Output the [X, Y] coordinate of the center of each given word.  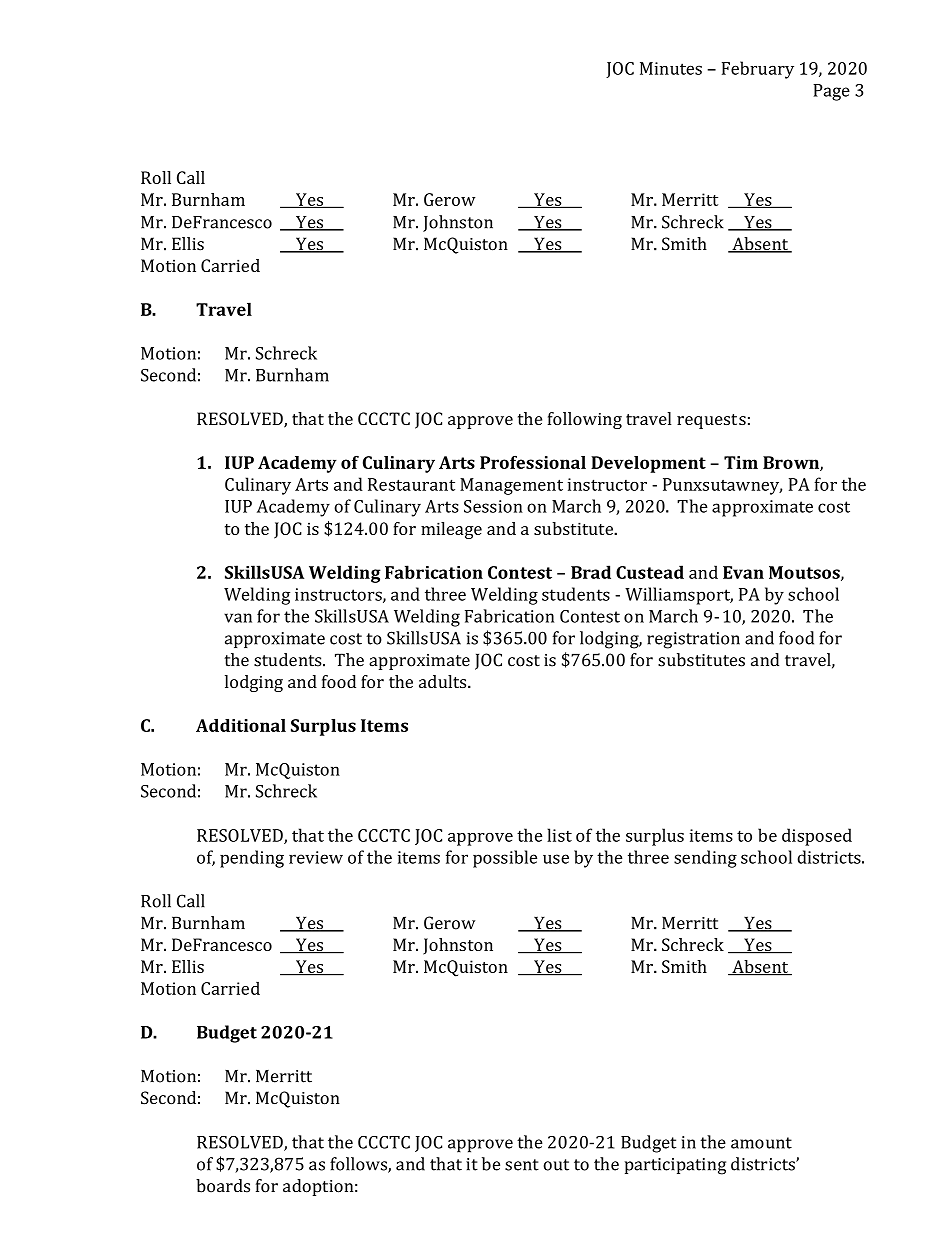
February [758, 70]
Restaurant [411, 484]
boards [223, 1186]
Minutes [671, 68]
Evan [743, 572]
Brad [591, 572]
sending [705, 859]
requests [711, 421]
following [585, 420]
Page [831, 92]
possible [505, 859]
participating [675, 1166]
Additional [241, 725]
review [316, 857]
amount [761, 1143]
